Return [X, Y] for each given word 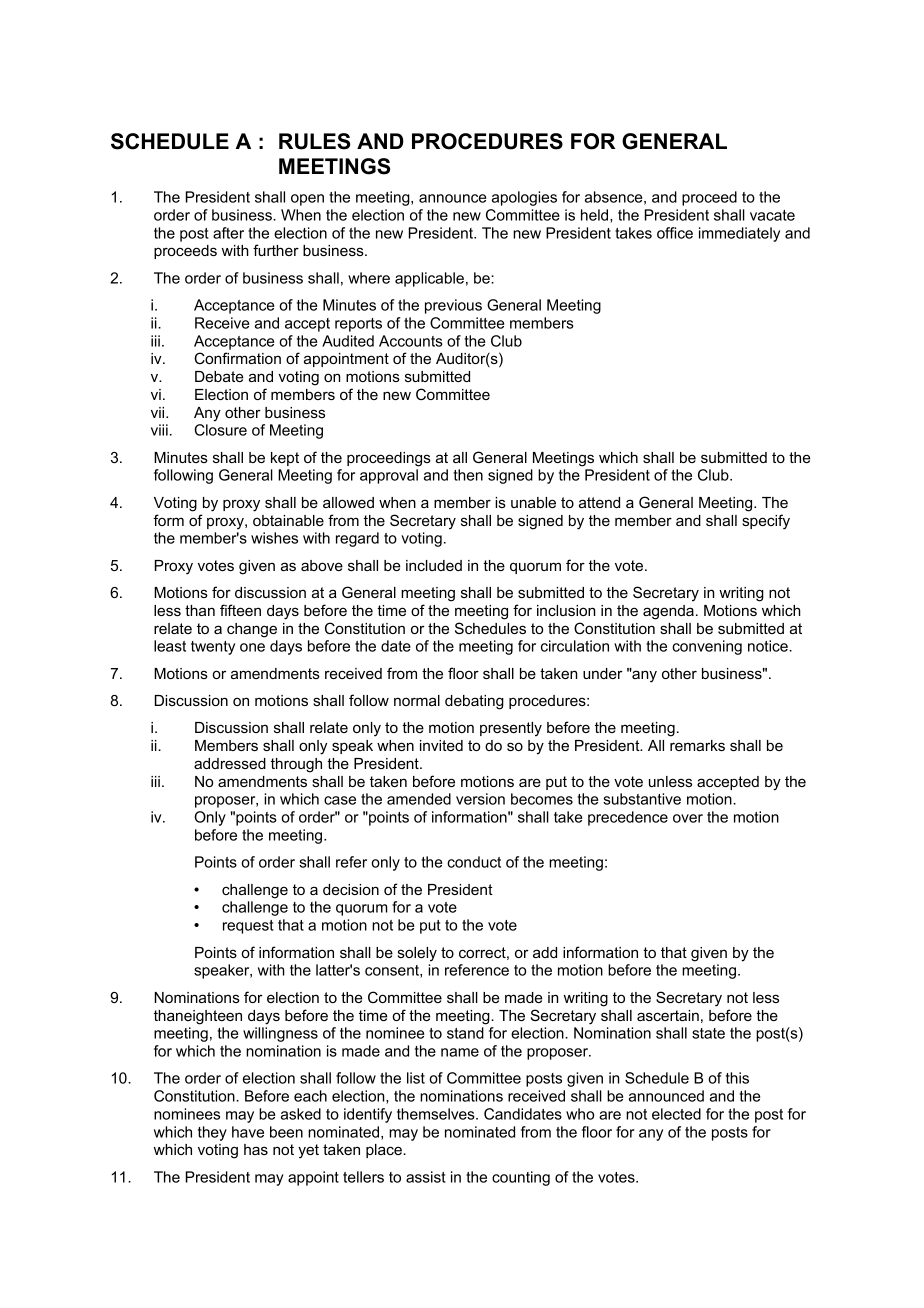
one [252, 647]
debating [474, 702]
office [675, 233]
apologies [524, 198]
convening [707, 647]
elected [676, 1114]
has [256, 1149]
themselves [437, 1114]
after [228, 233]
